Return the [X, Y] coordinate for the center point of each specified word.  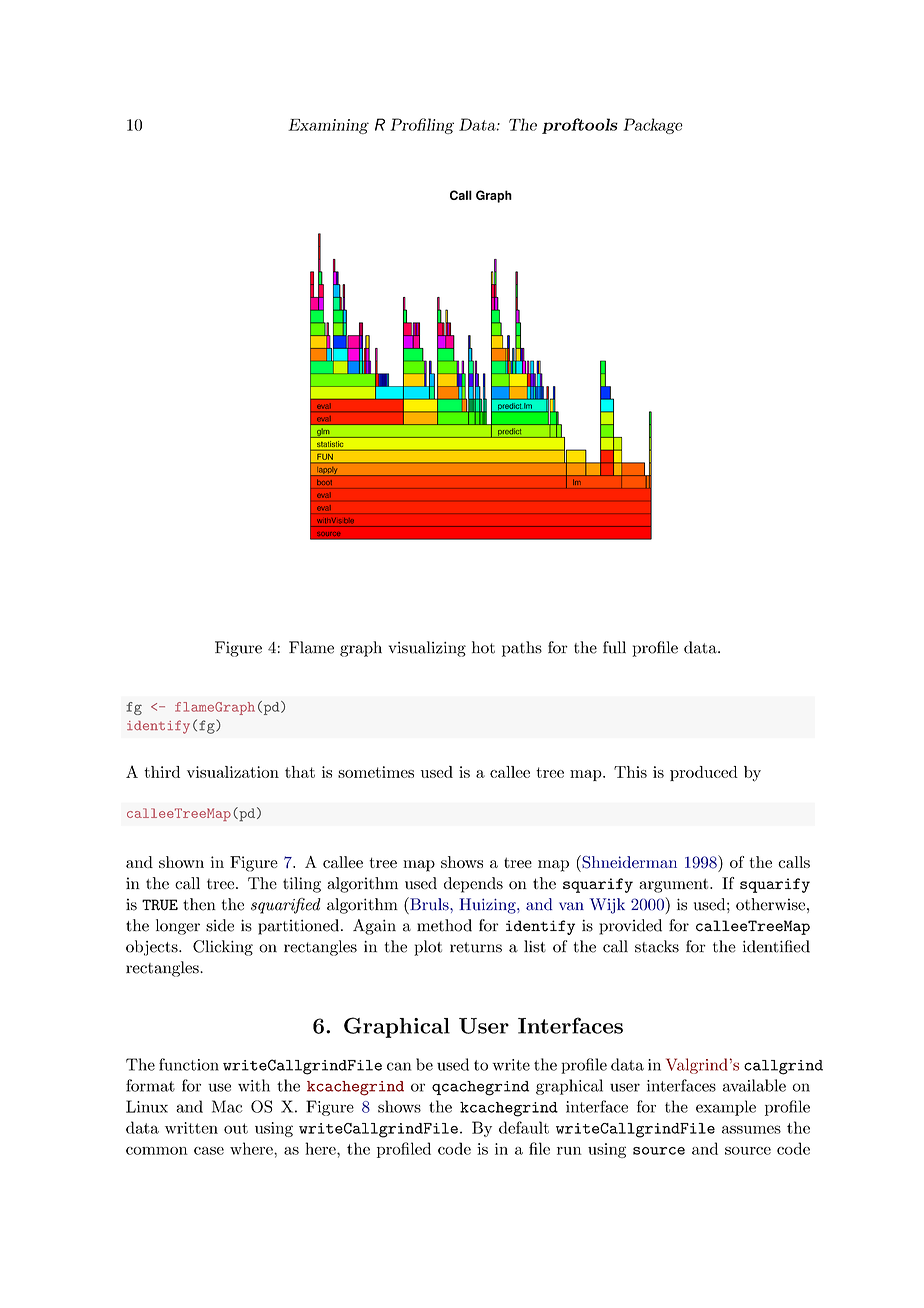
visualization [233, 772]
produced [704, 773]
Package [653, 126]
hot [483, 647]
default [524, 1127]
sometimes [376, 772]
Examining [328, 126]
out [236, 1128]
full [614, 647]
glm [323, 433]
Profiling [422, 126]
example [726, 1108]
